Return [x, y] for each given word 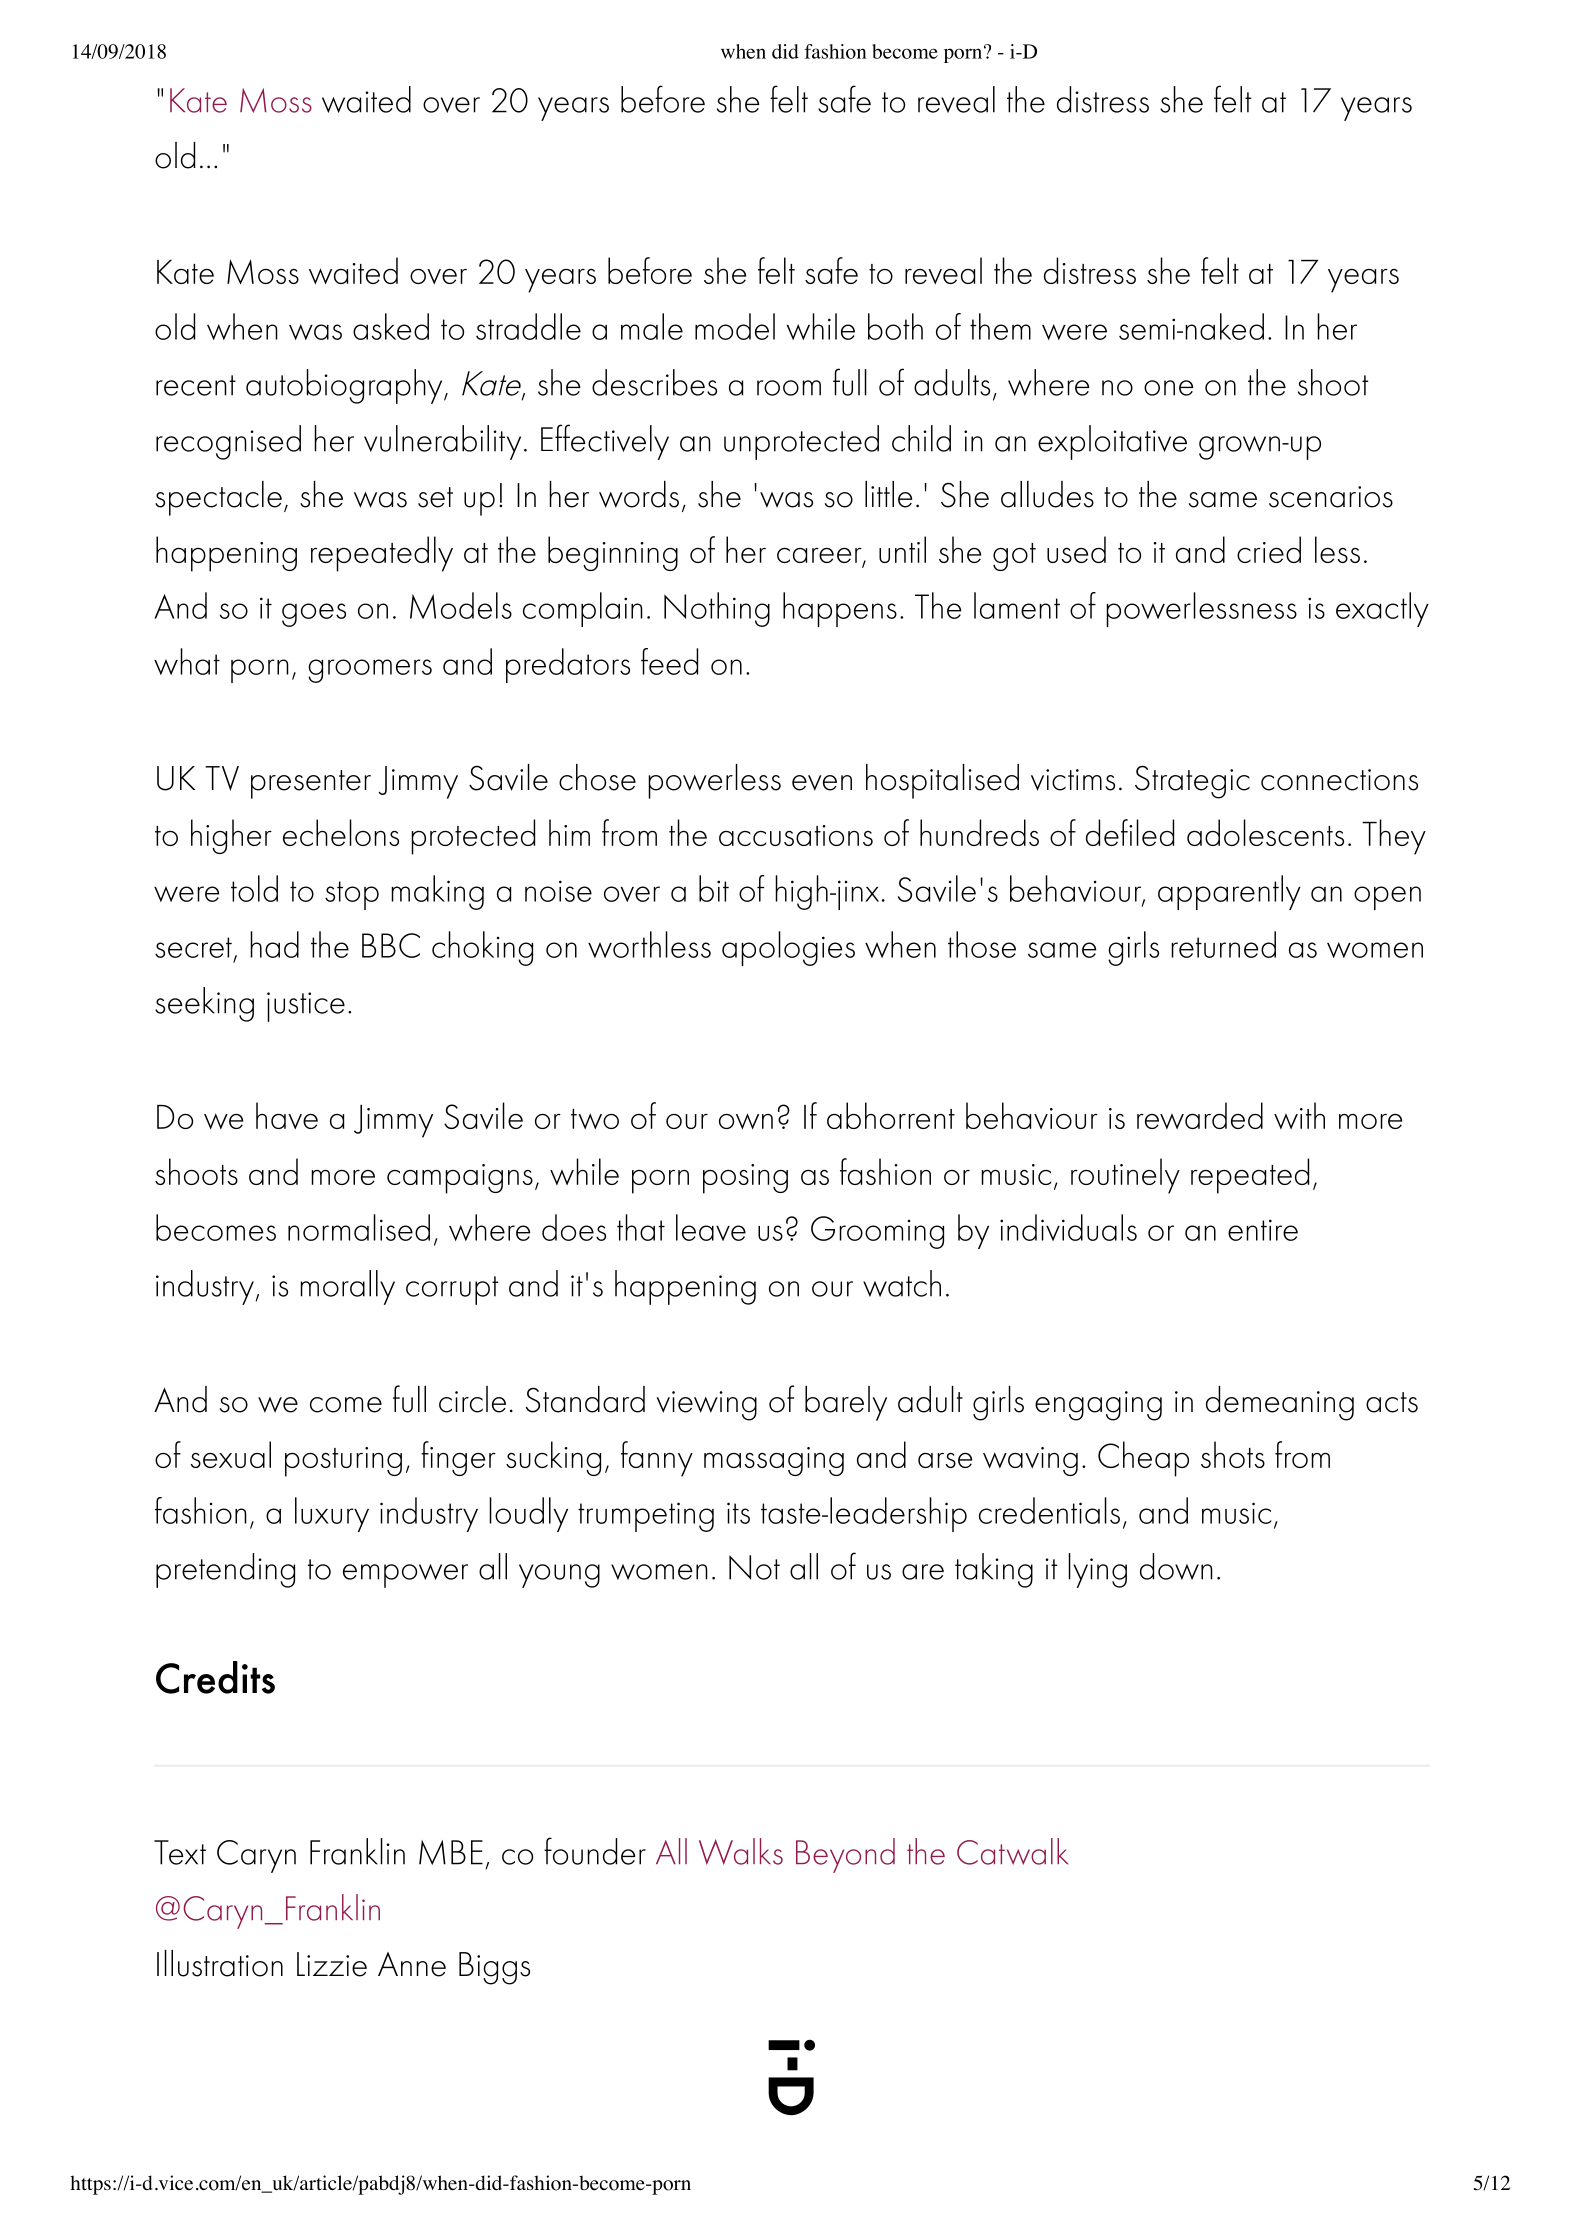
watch [902, 1283]
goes [314, 615]
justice [306, 1007]
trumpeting [646, 1517]
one [1169, 388]
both [895, 326]
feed [669, 661]
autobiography [345, 386]
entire [1263, 1230]
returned [1223, 944]
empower [405, 1576]
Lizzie [332, 1964]
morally [347, 1287]
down [1176, 1566]
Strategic [1192, 782]
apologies [788, 948]
